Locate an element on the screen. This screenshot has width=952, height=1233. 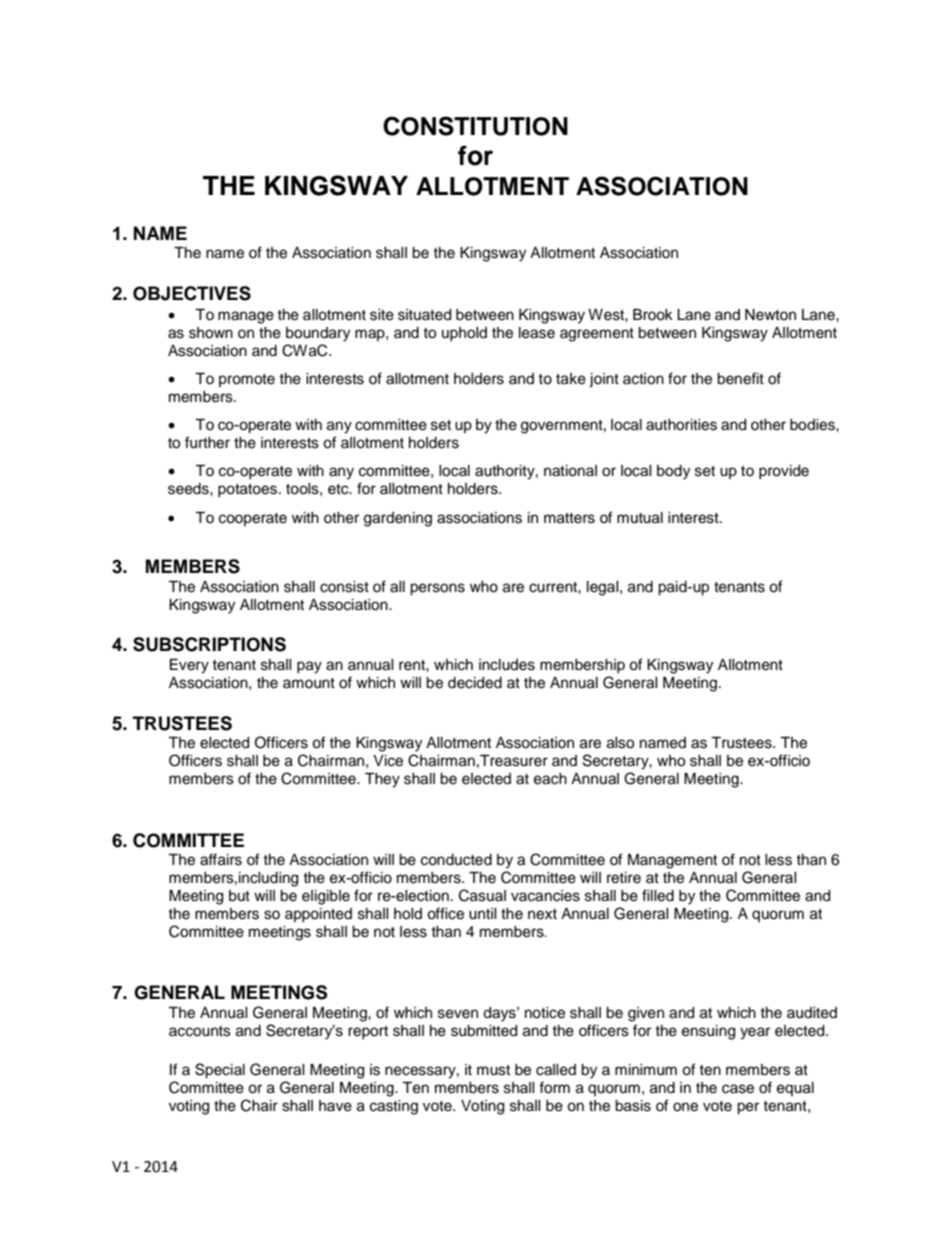
Newton is located at coordinates (770, 315).
